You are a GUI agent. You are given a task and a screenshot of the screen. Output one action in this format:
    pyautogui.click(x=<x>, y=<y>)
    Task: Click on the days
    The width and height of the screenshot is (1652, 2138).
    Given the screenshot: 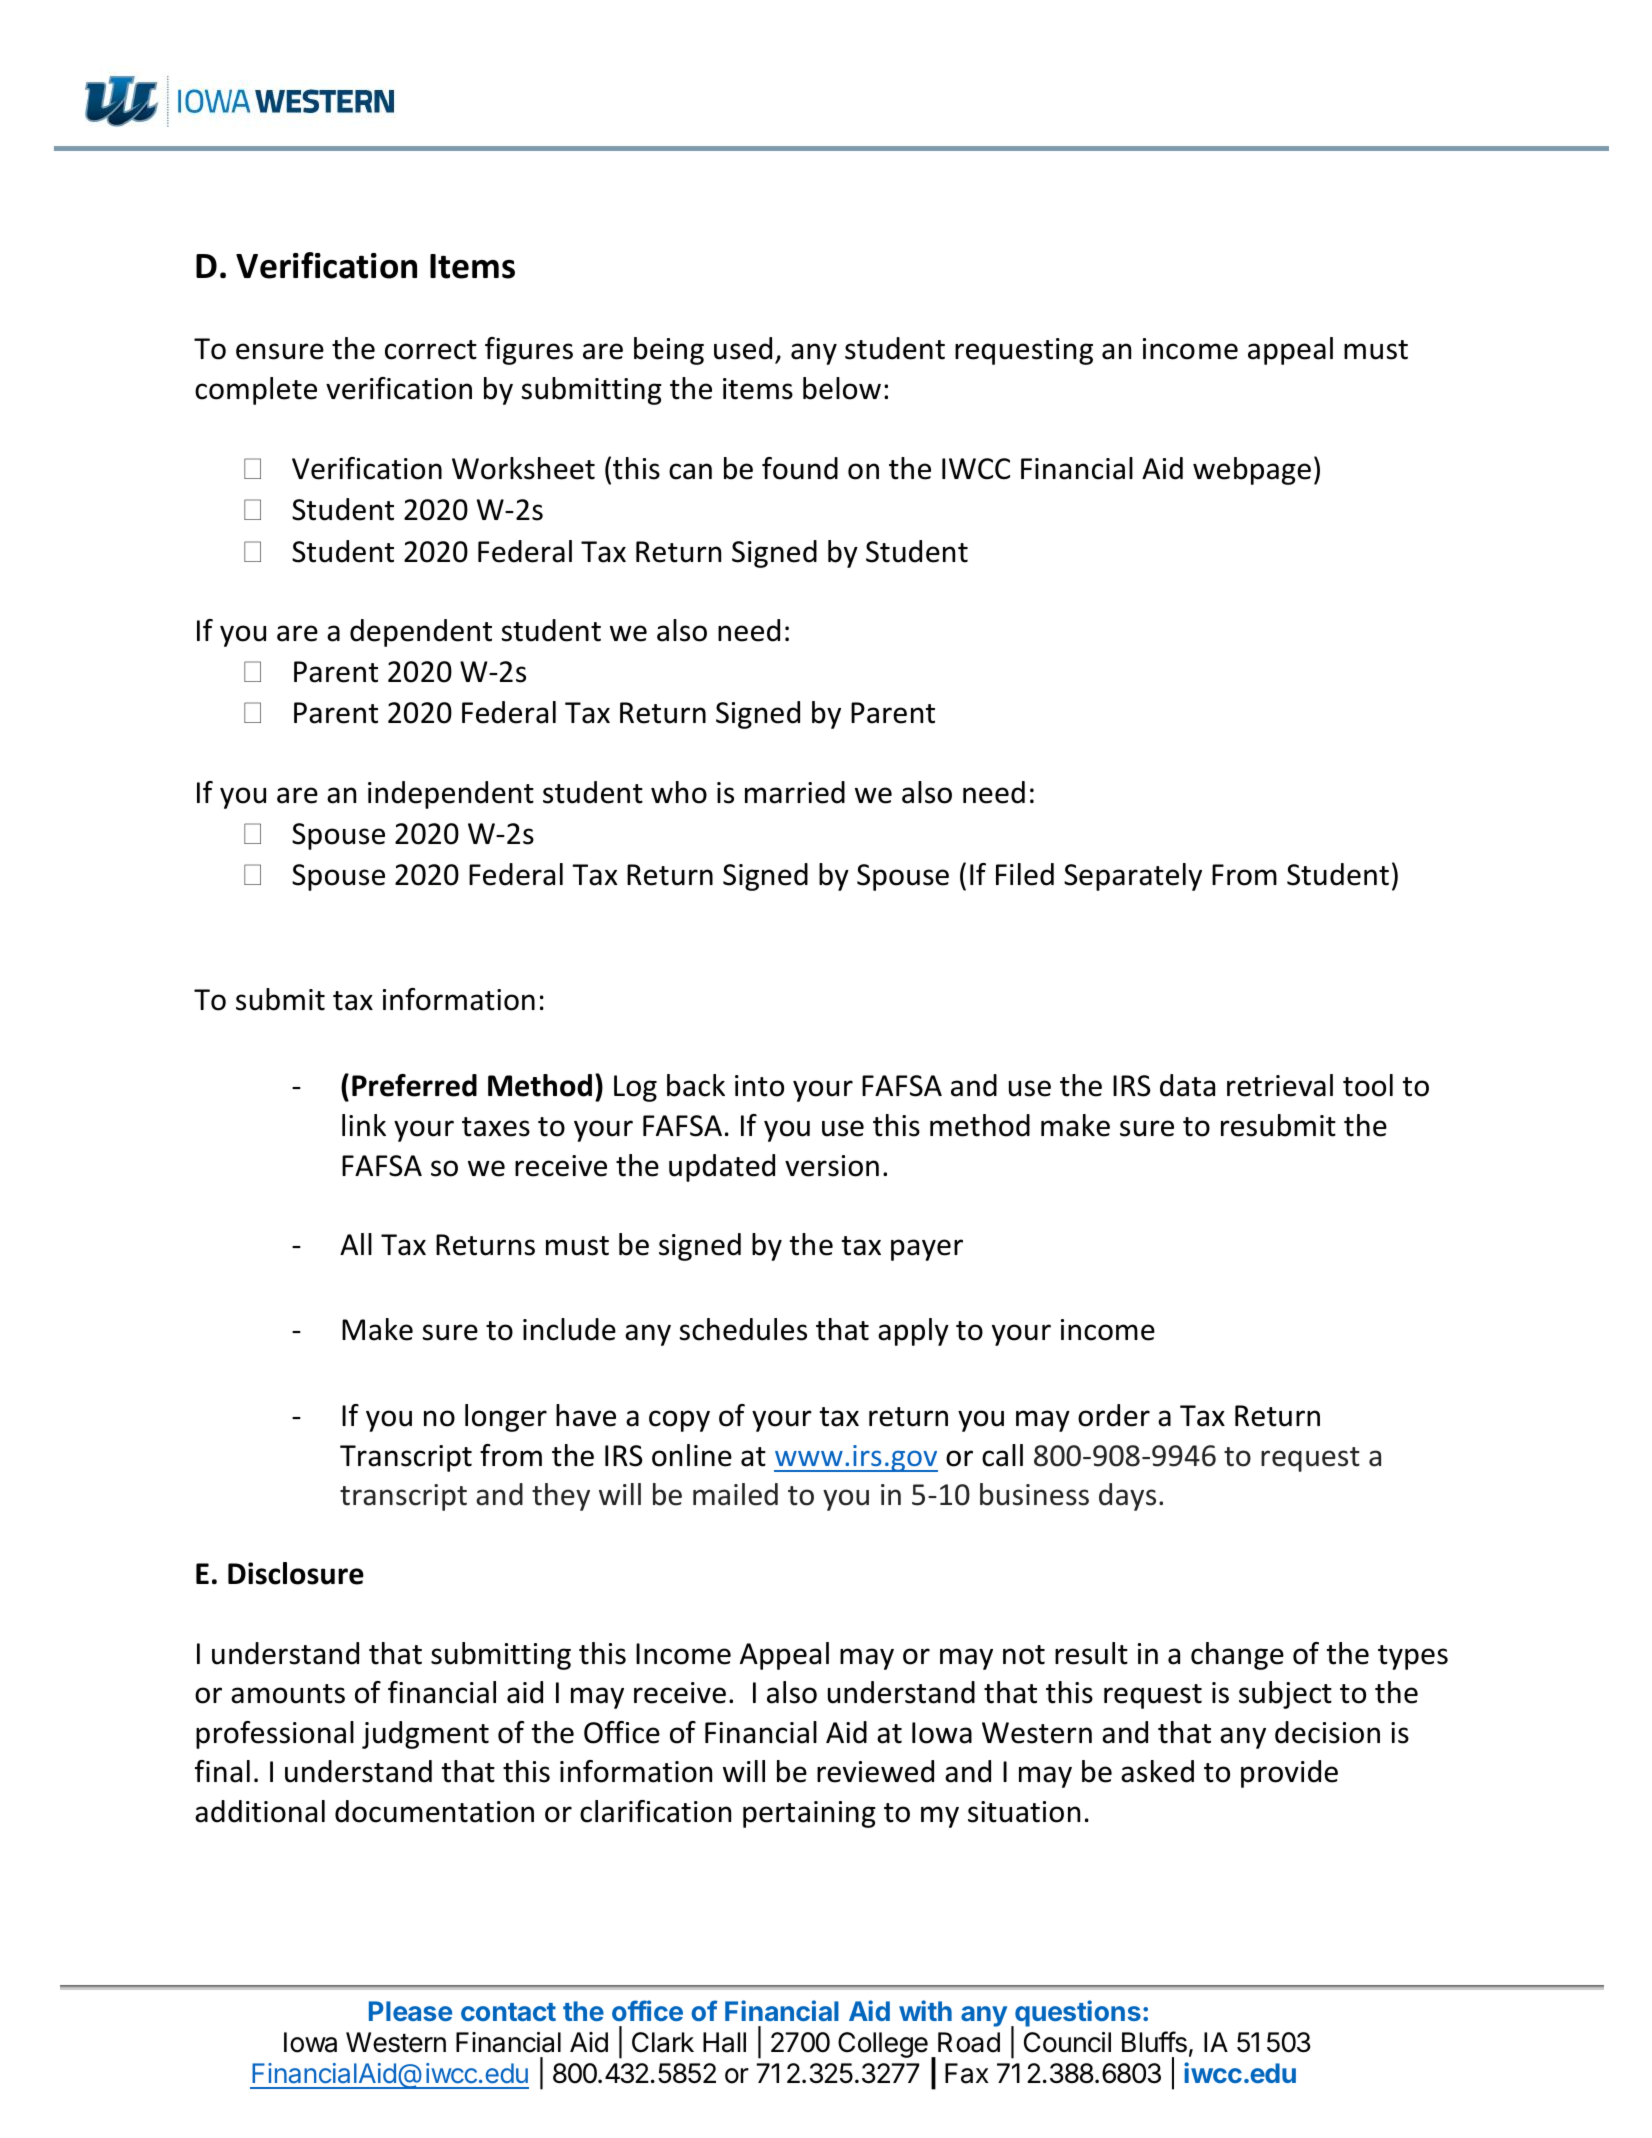 What is the action you would take?
    pyautogui.click(x=1127, y=1497)
